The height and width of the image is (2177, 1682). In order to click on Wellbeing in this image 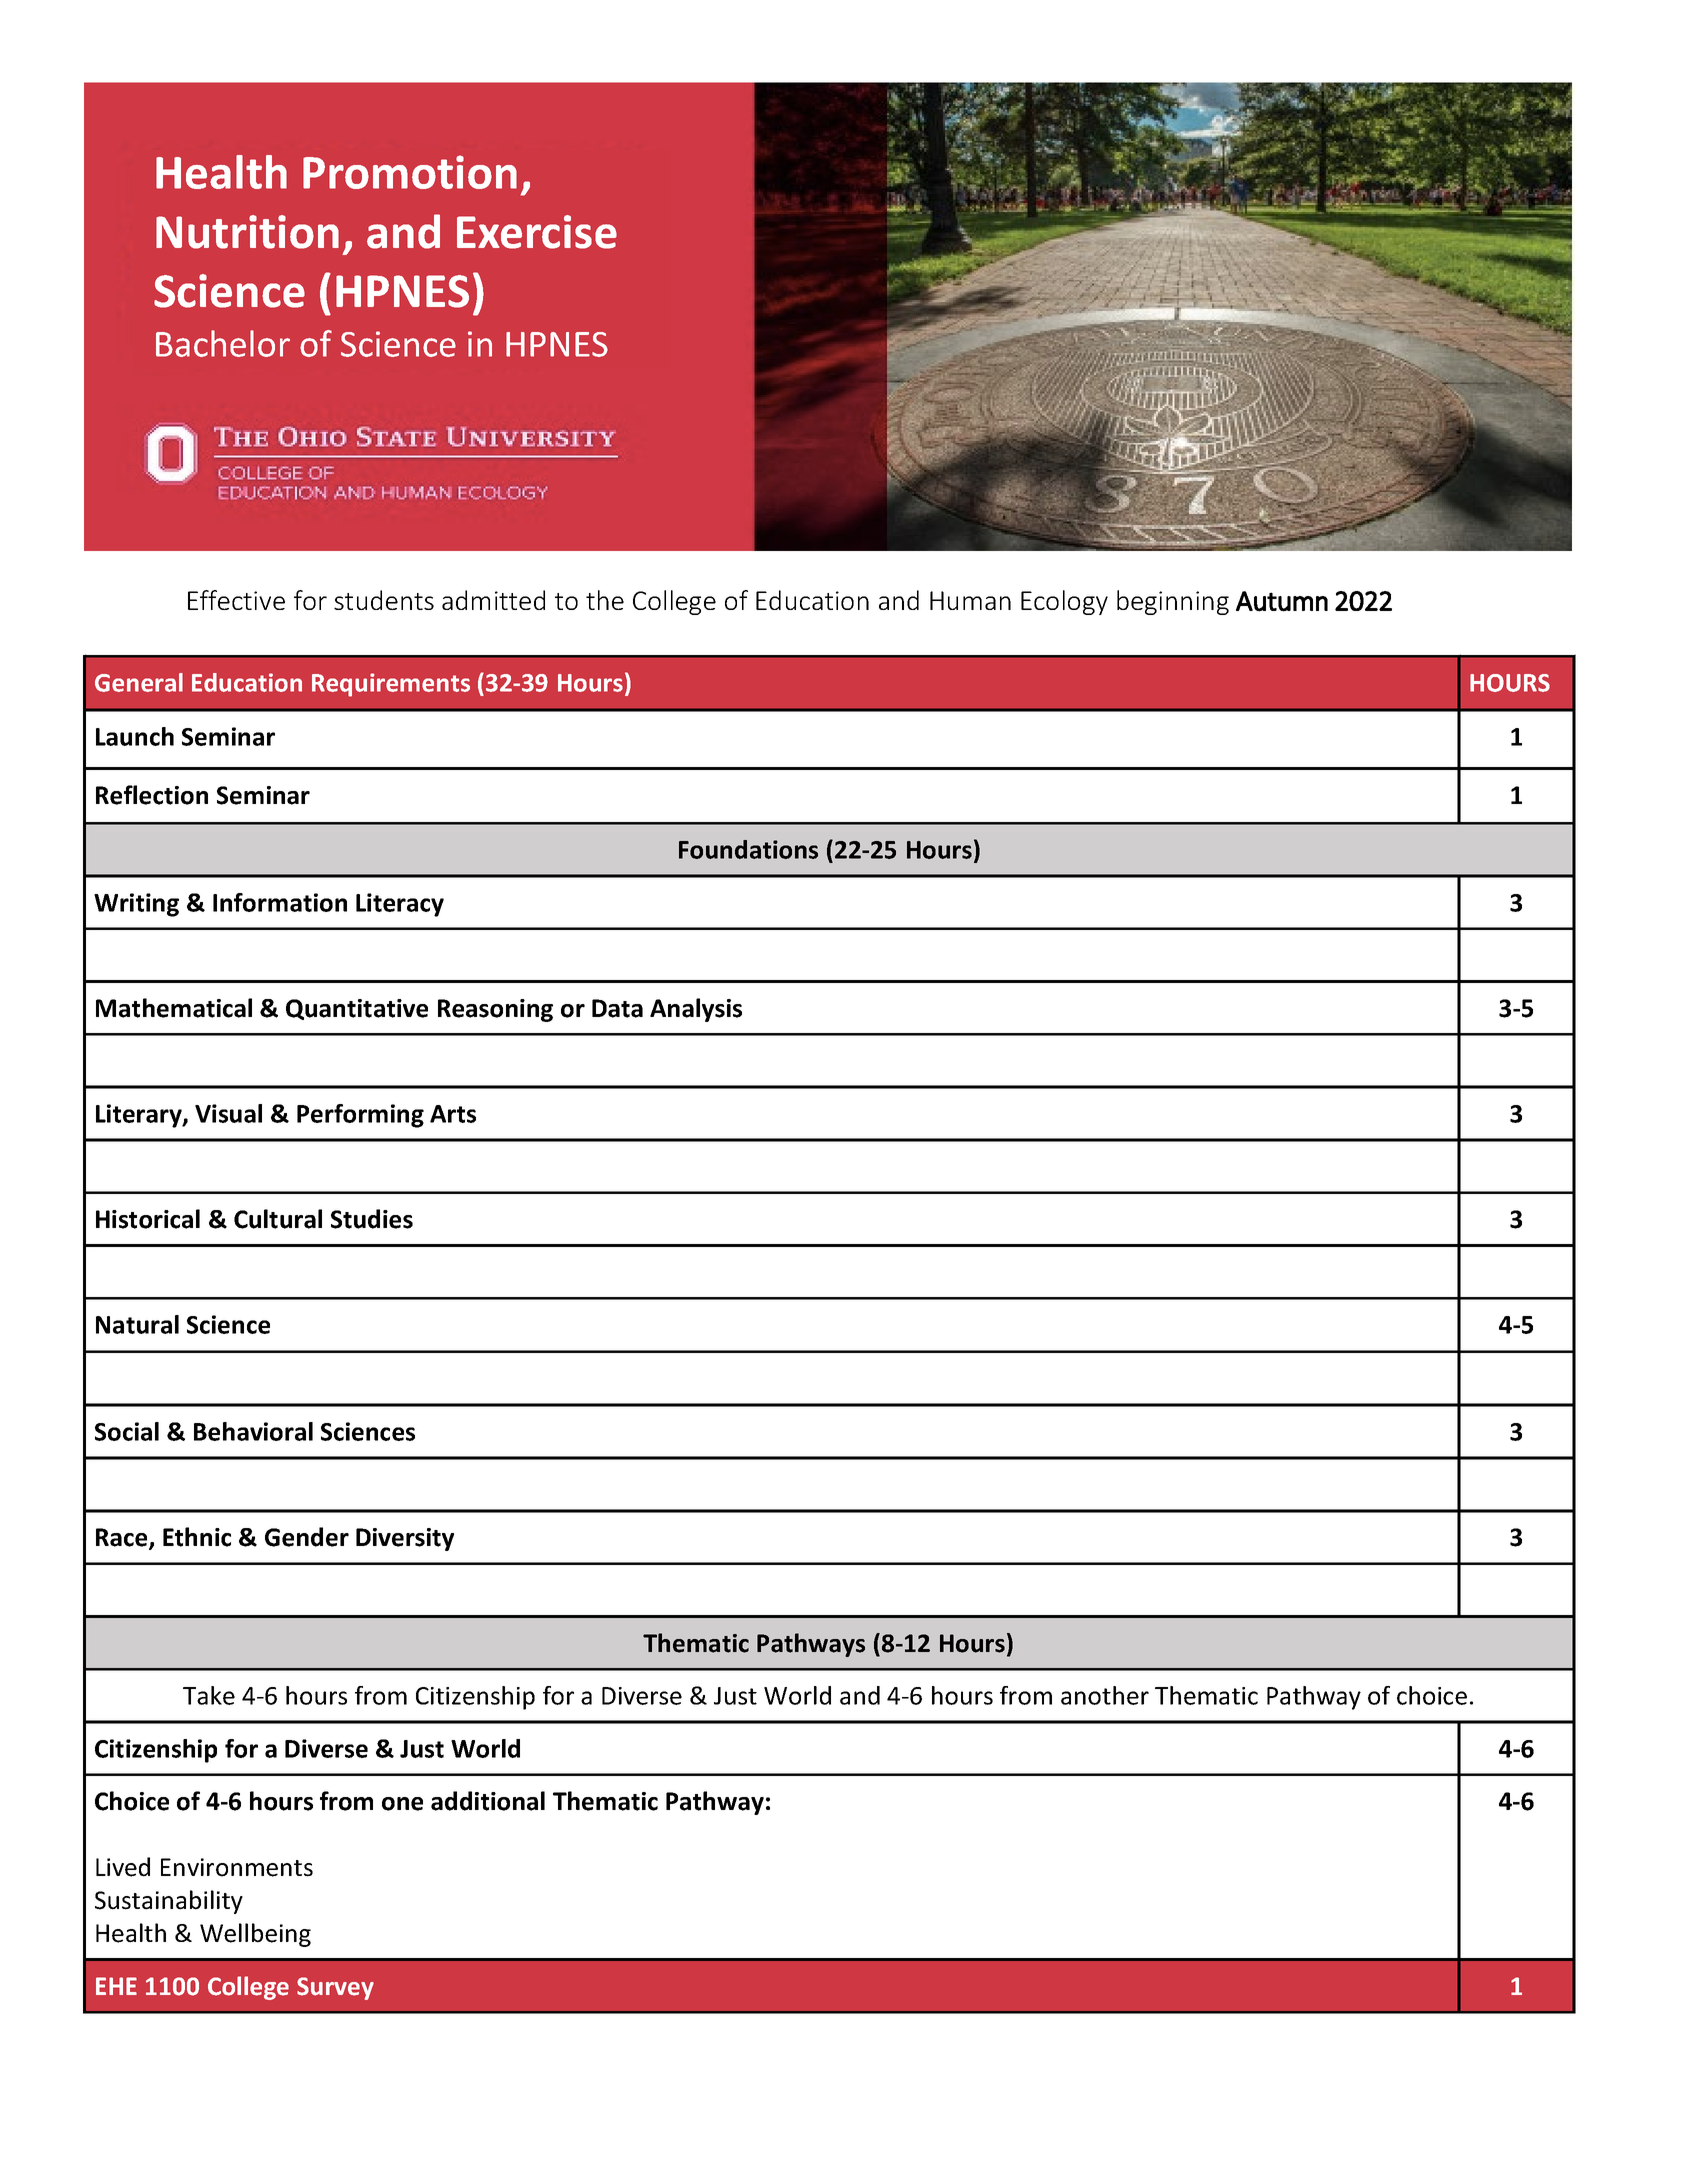, I will do `click(255, 1935)`.
